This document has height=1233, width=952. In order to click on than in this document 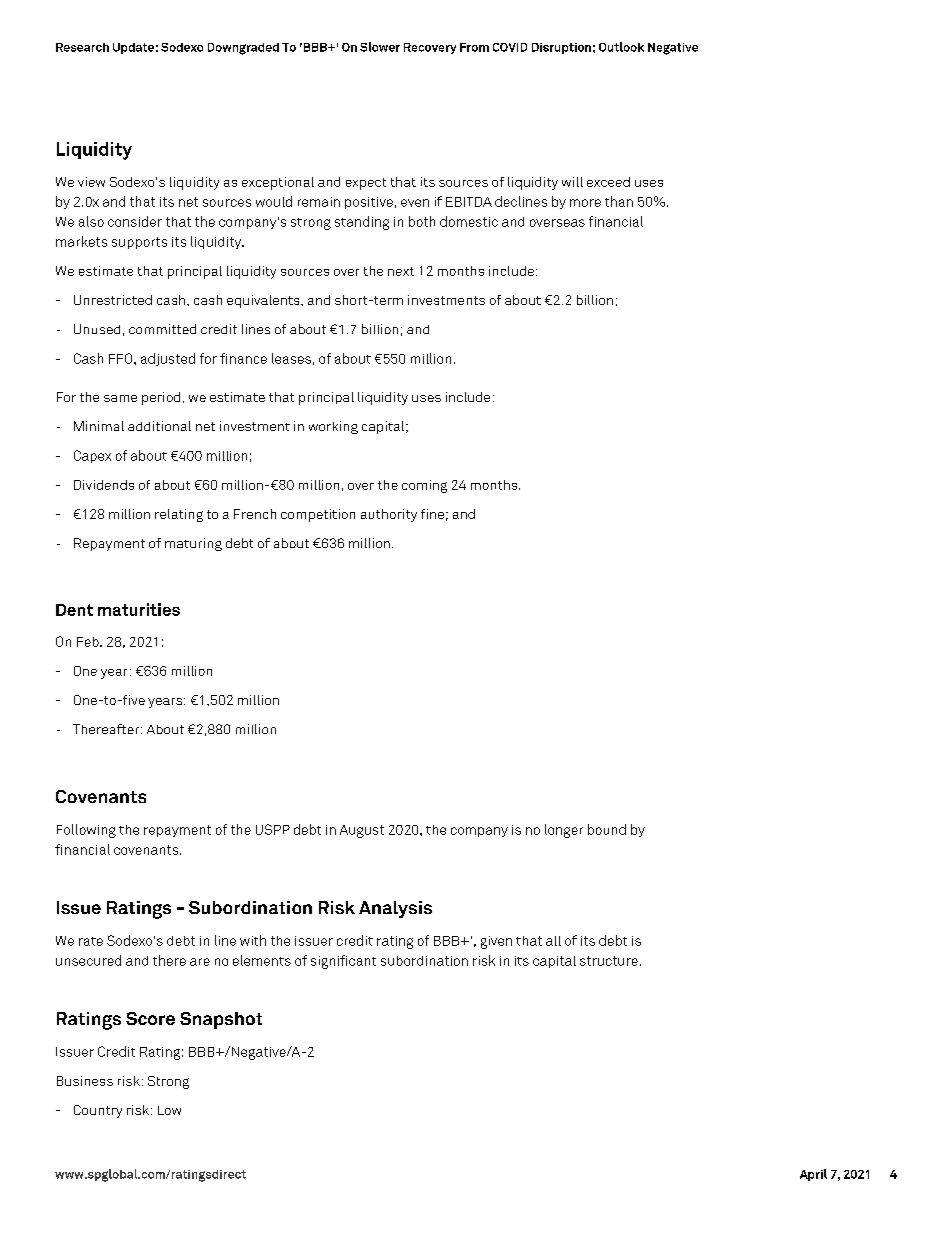, I will do `click(619, 201)`.
